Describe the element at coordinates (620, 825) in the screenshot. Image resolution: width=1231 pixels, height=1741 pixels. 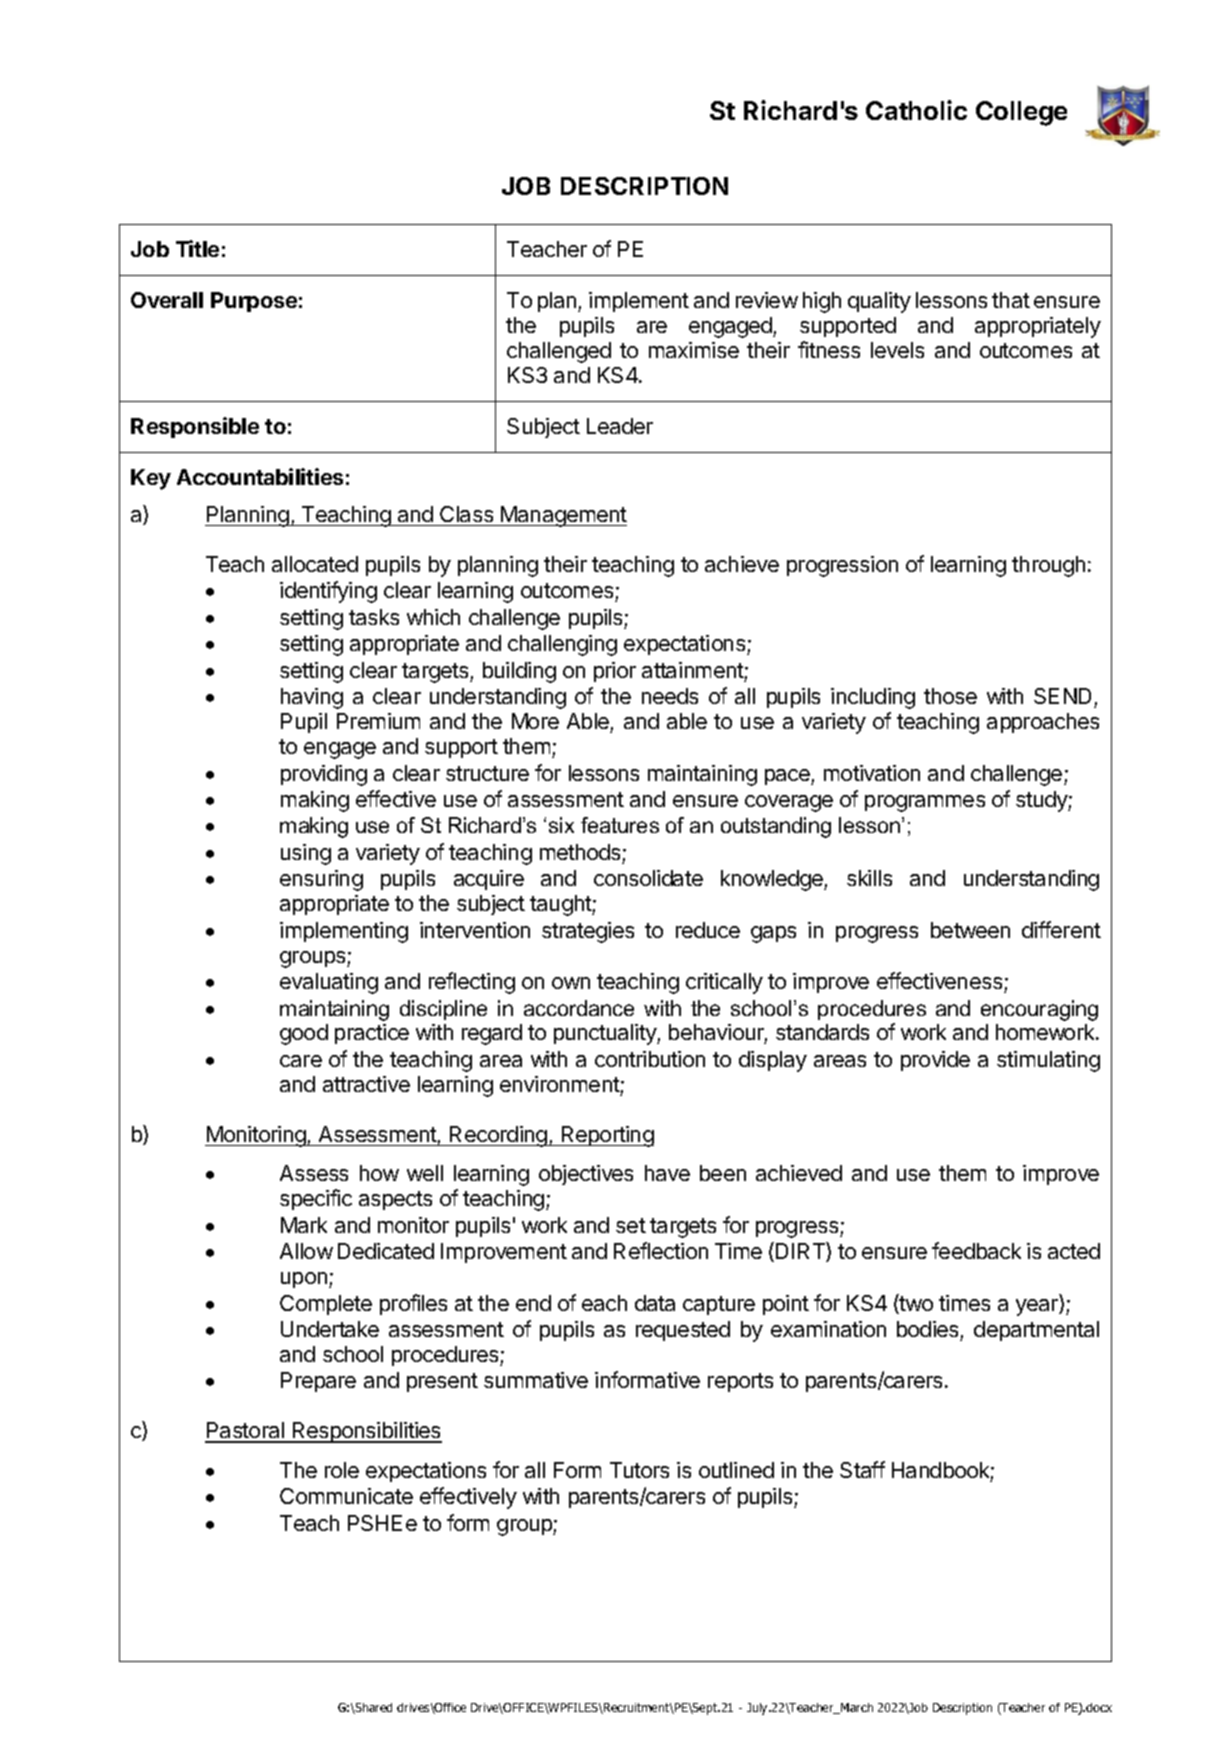
I see `features` at that location.
